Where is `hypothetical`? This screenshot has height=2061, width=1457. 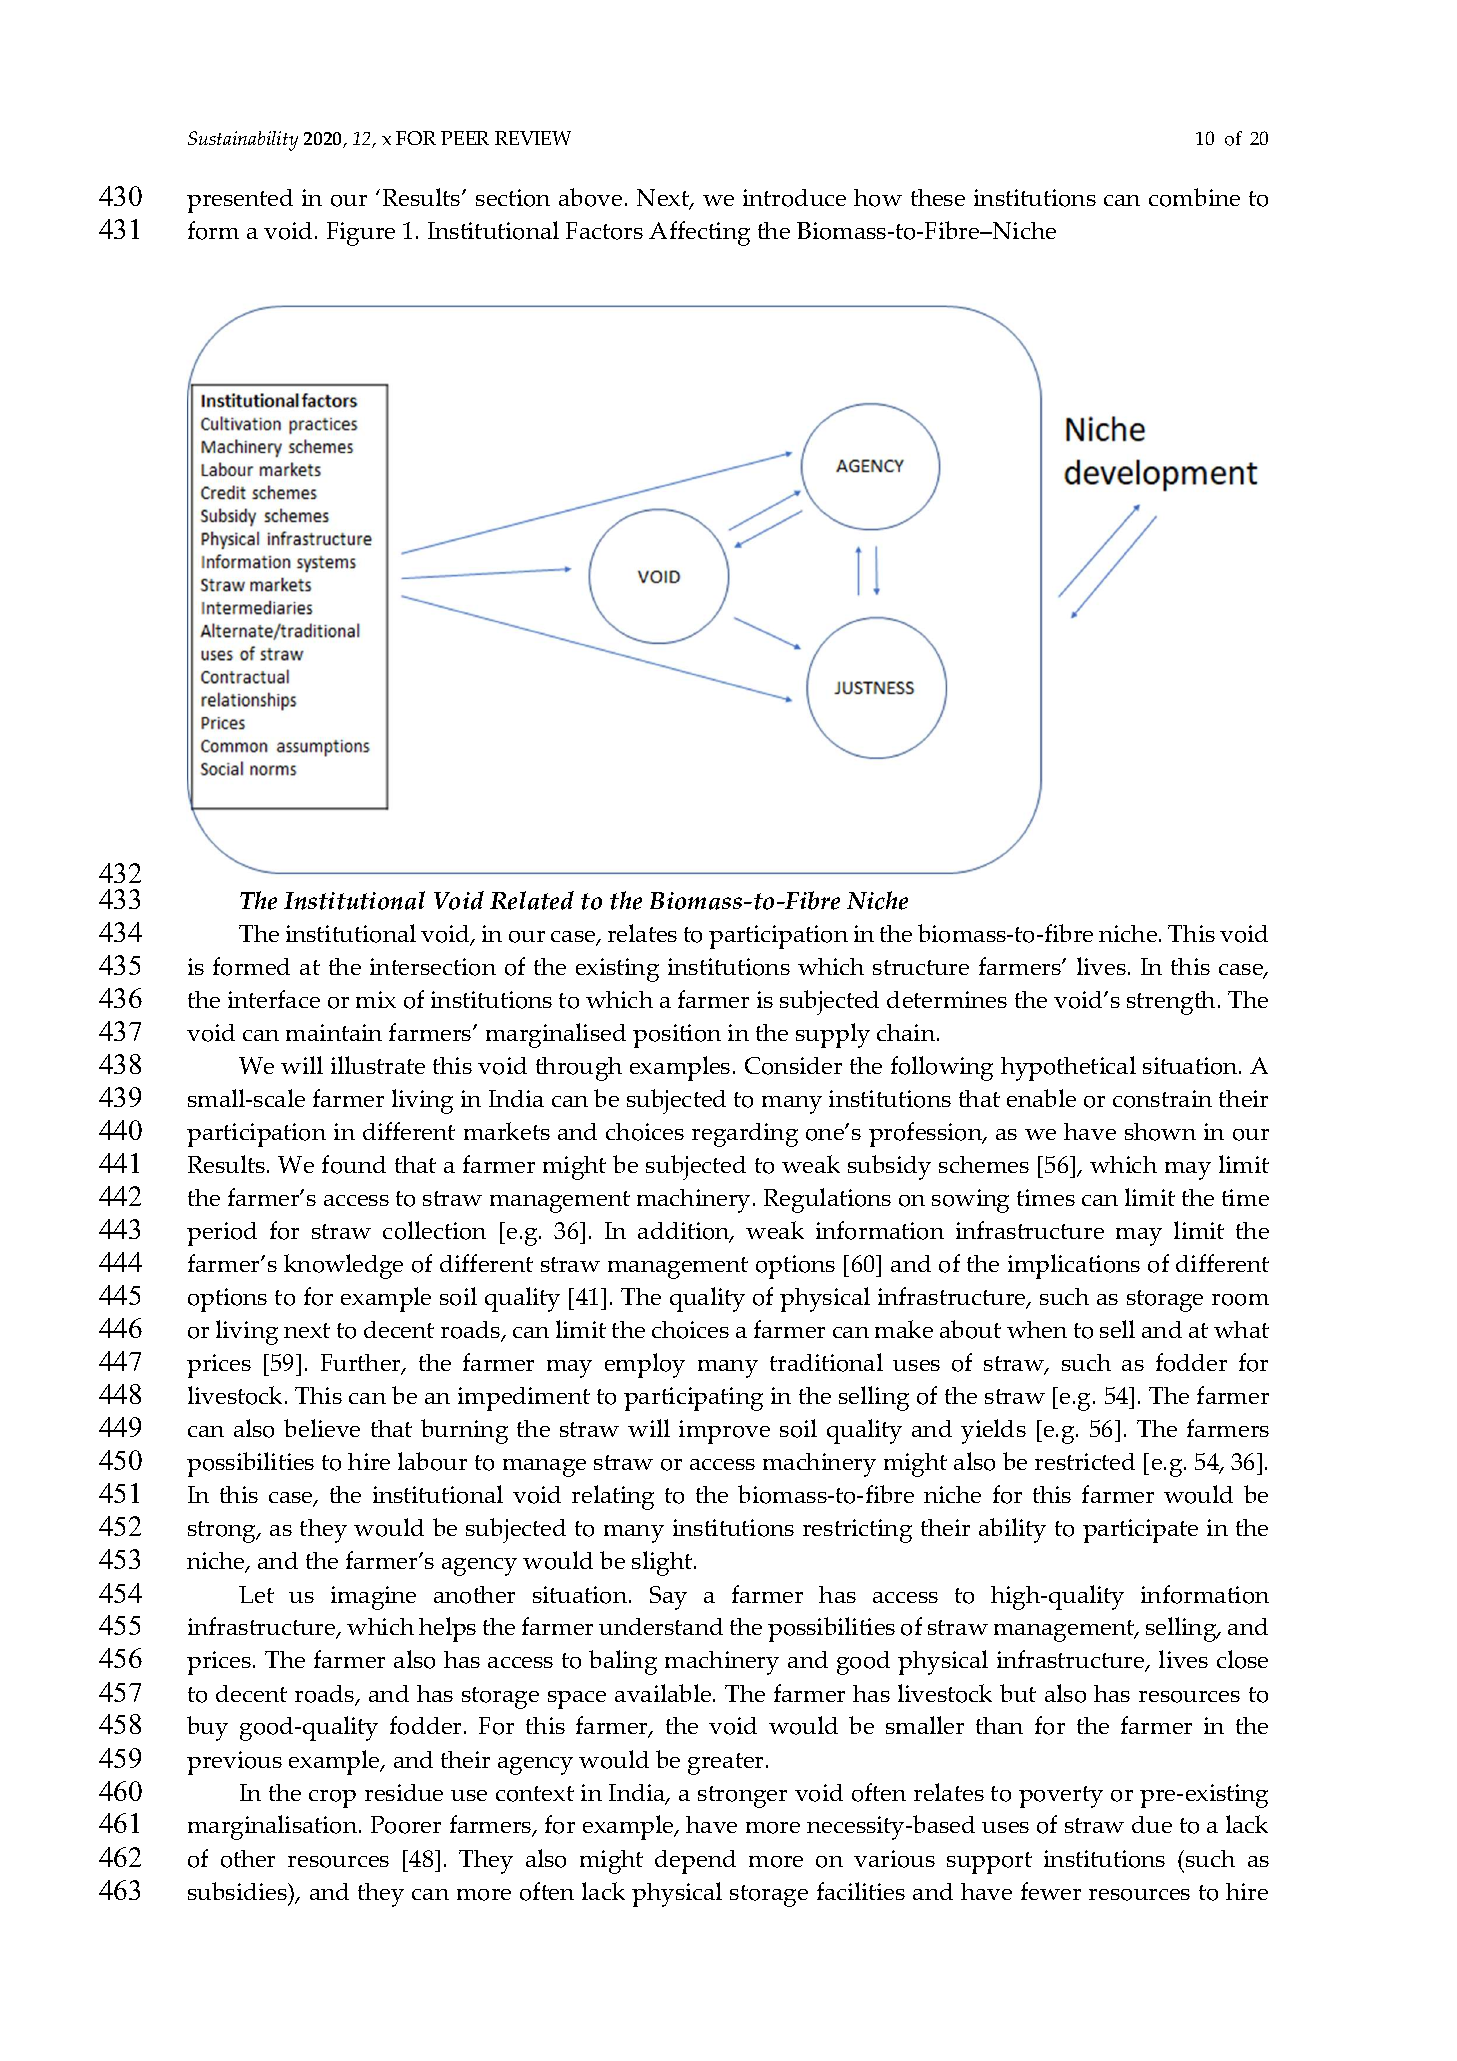 hypothetical is located at coordinates (1068, 1068).
